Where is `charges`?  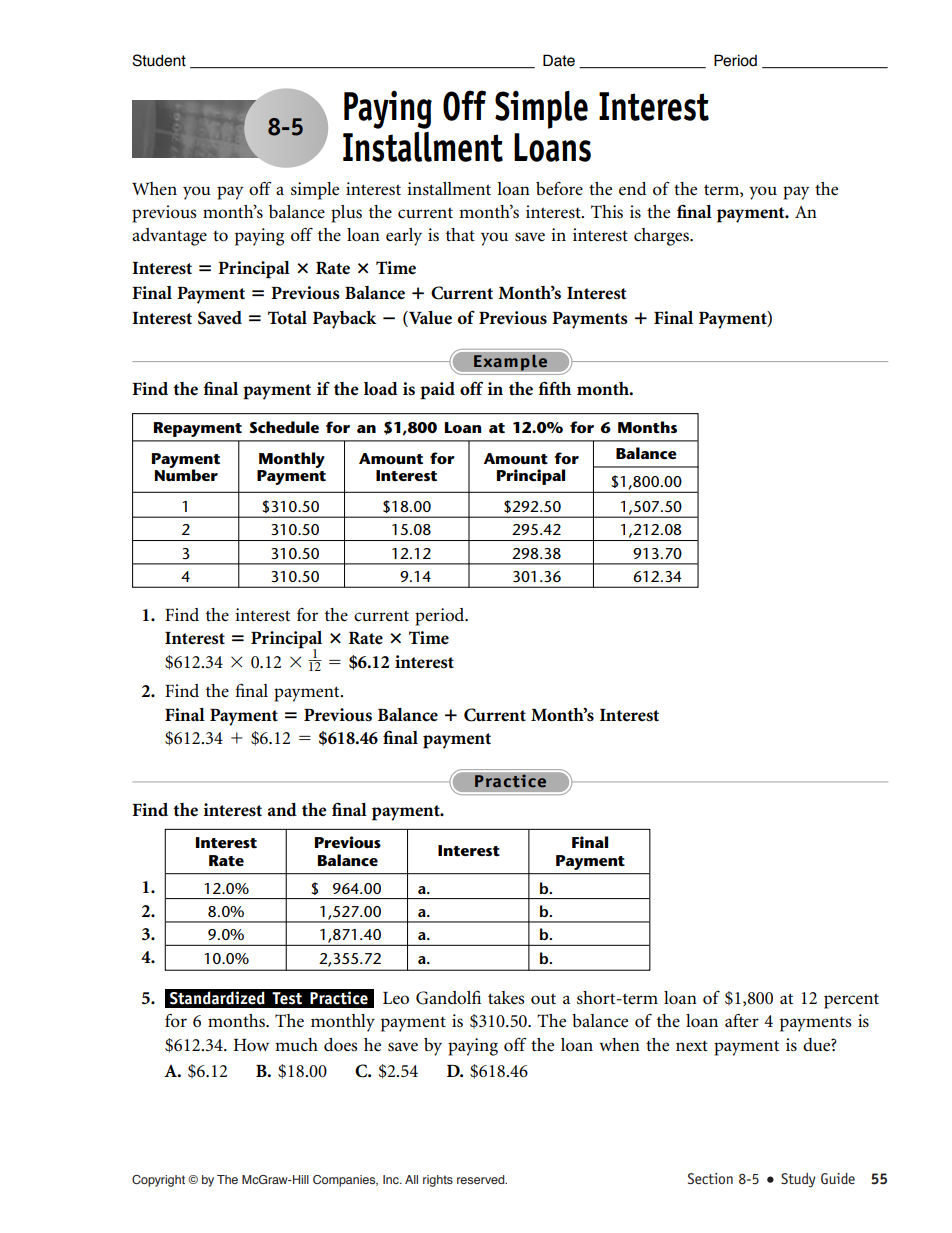
charges is located at coordinates (662, 237).
